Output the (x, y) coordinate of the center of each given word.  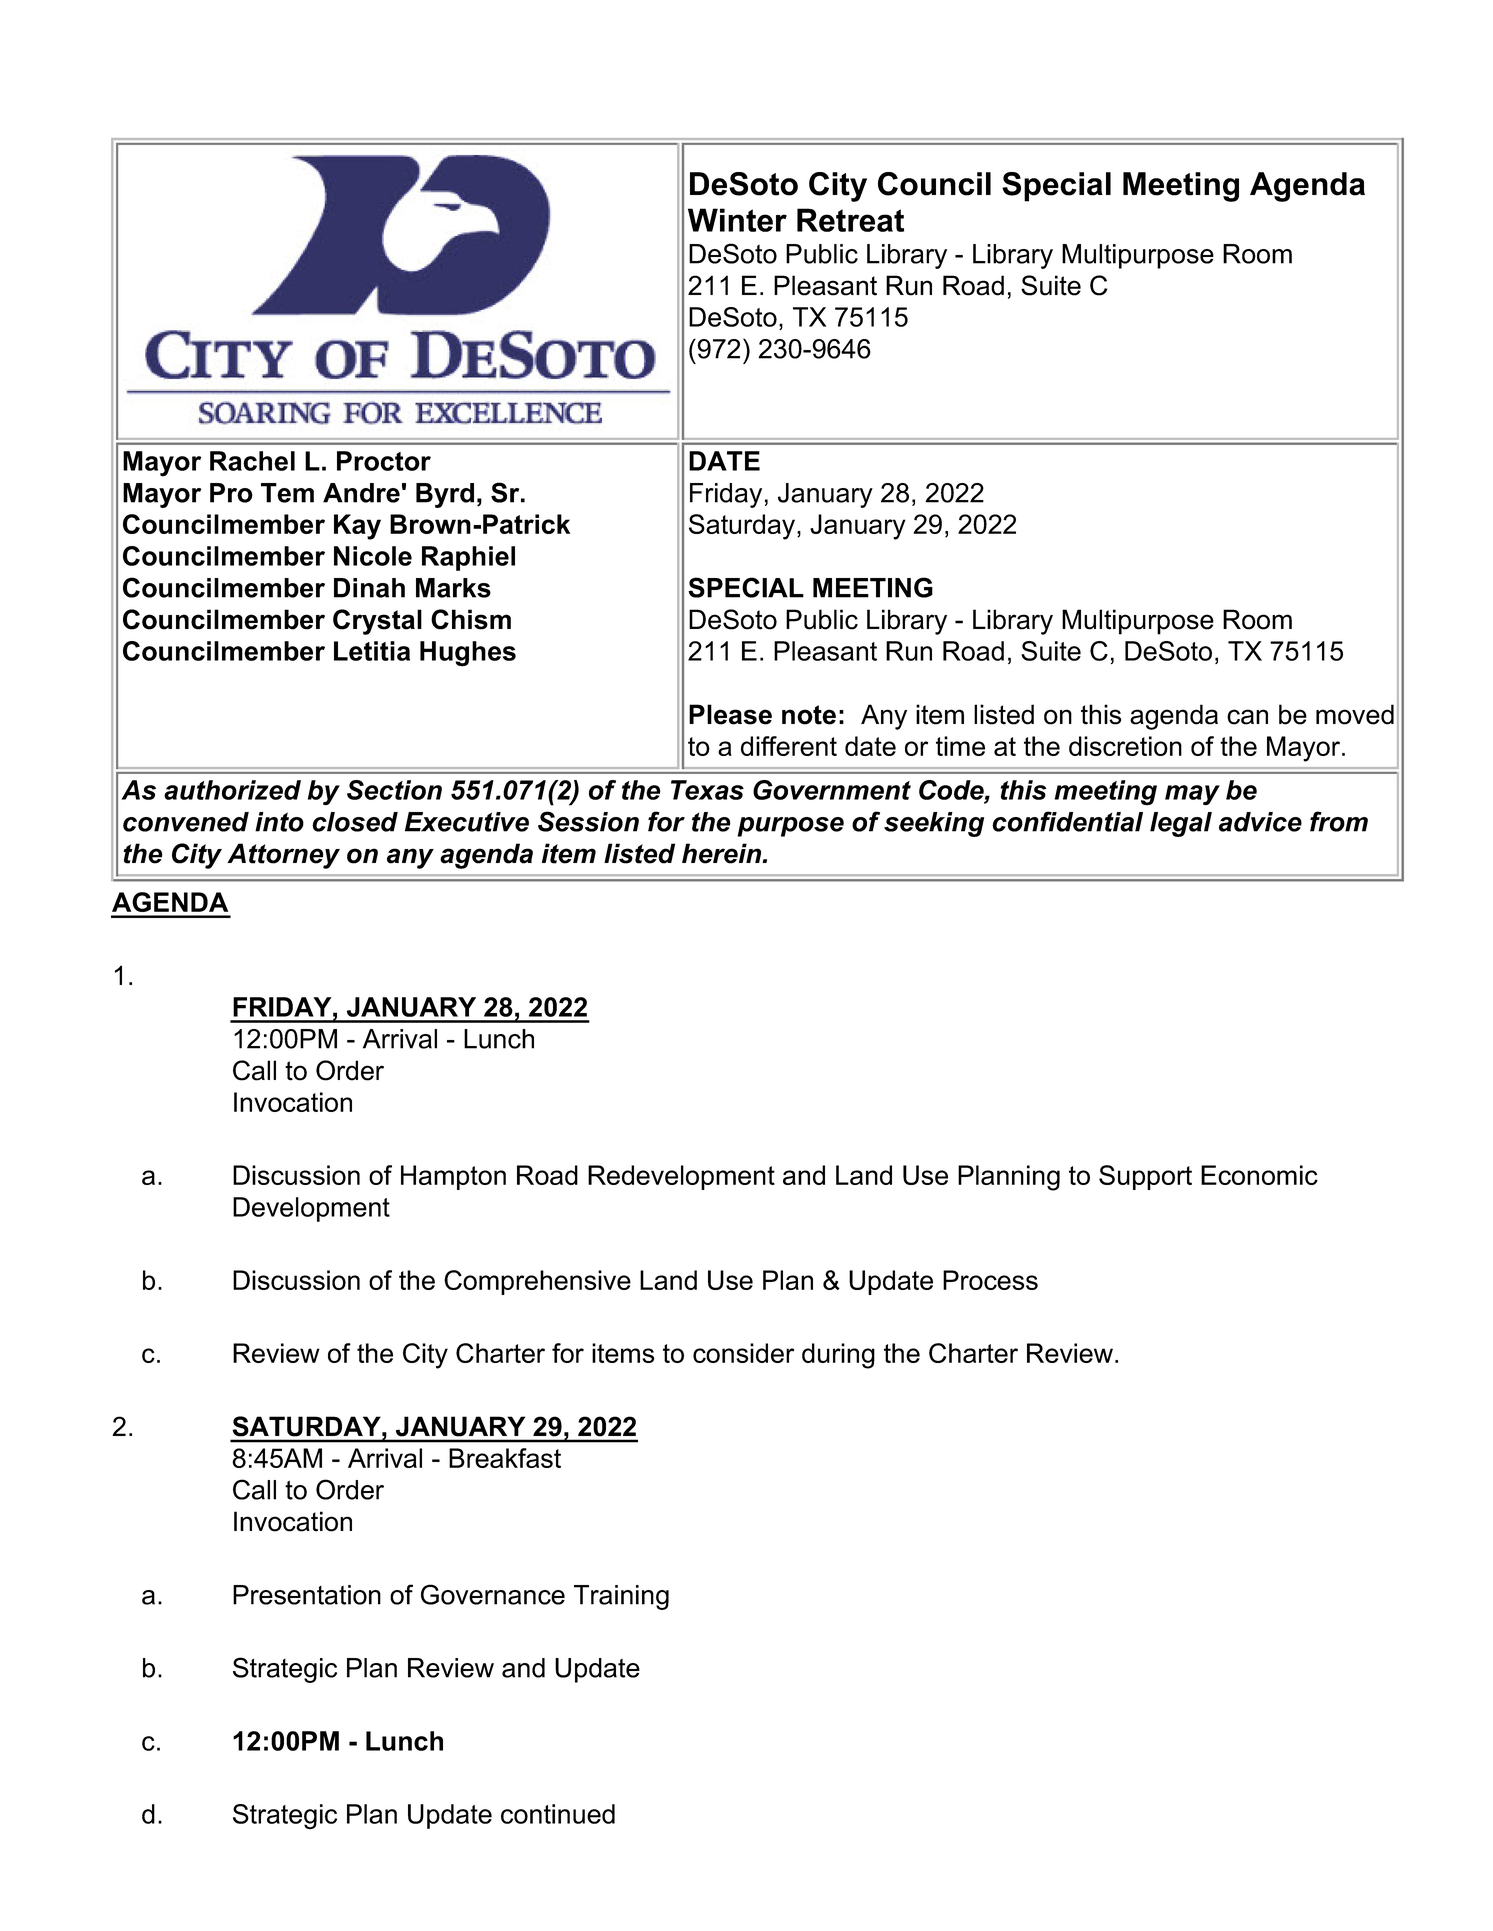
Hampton (453, 1177)
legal (1181, 824)
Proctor (384, 461)
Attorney (283, 856)
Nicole (373, 556)
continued (558, 1814)
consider (743, 1353)
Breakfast (505, 1458)
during (838, 1356)
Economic (1259, 1175)
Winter (737, 220)
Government (832, 790)
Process (990, 1280)
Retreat (850, 220)
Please (730, 714)
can (1247, 717)
